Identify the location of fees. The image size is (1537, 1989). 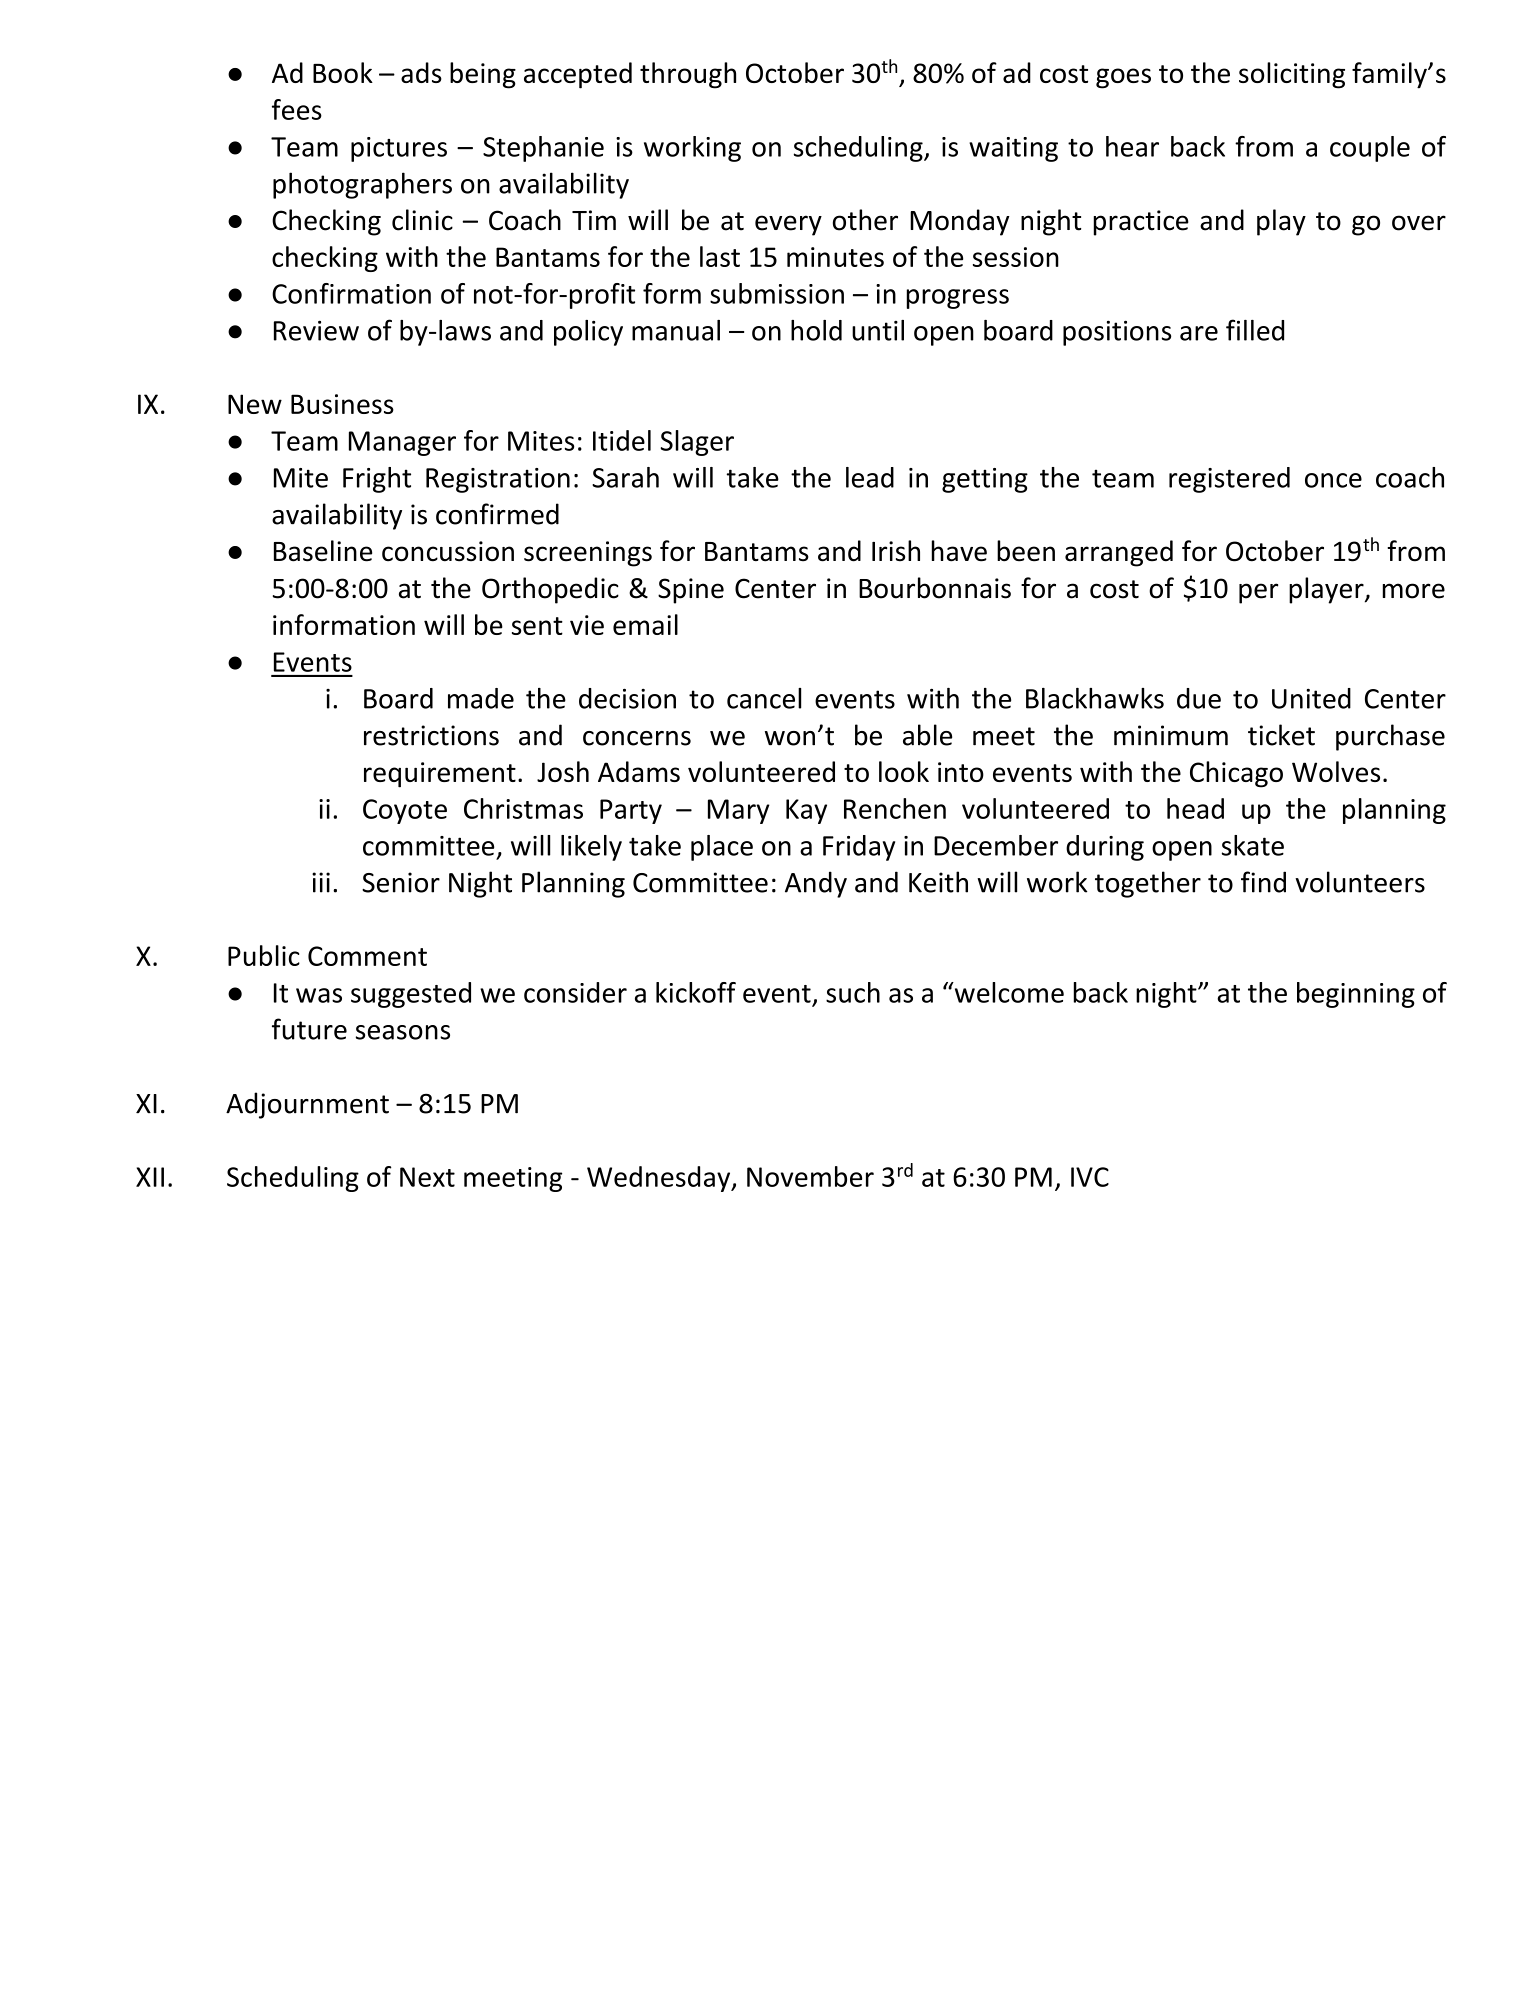
(297, 109).
